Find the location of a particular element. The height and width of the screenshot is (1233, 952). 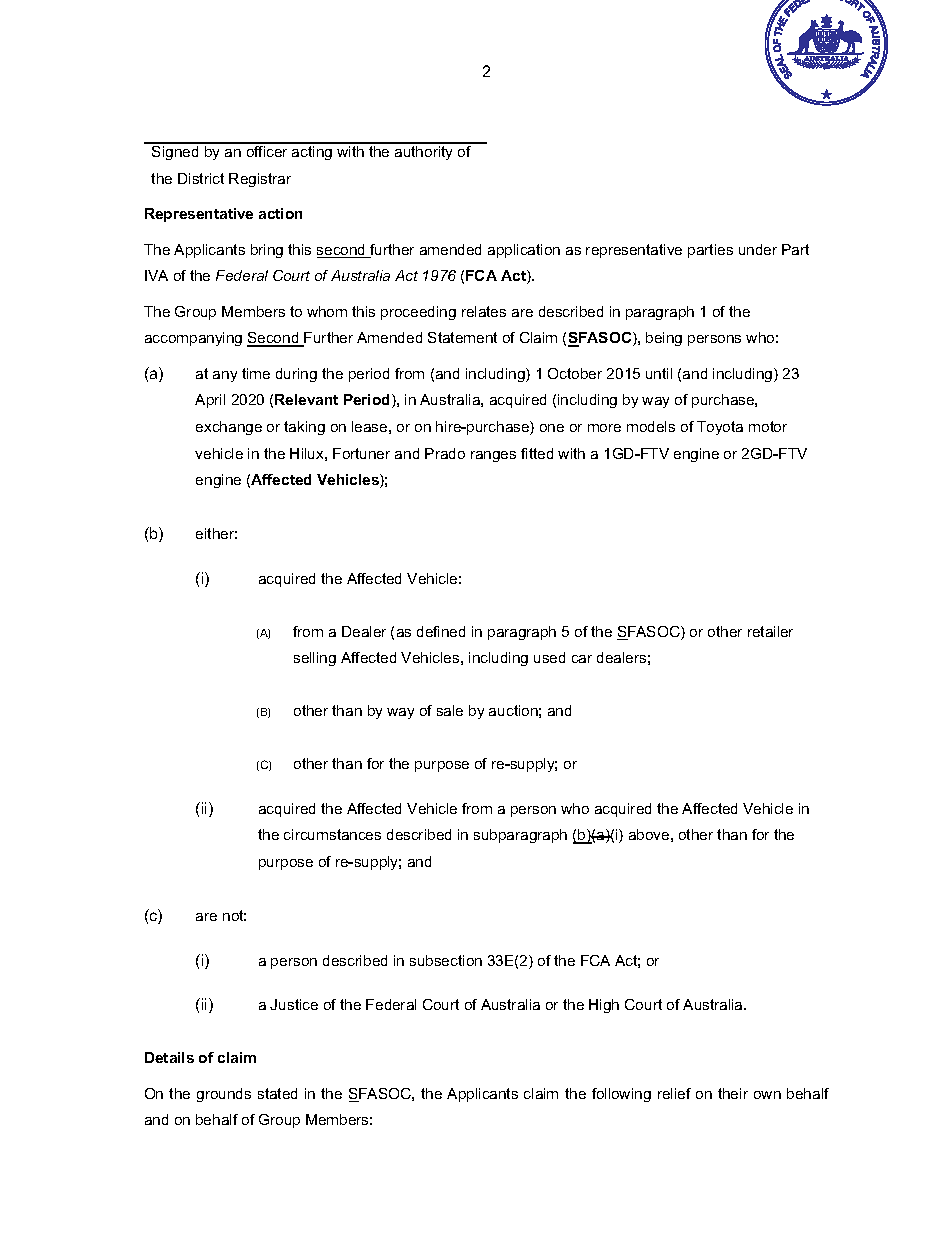

application is located at coordinates (524, 251).
